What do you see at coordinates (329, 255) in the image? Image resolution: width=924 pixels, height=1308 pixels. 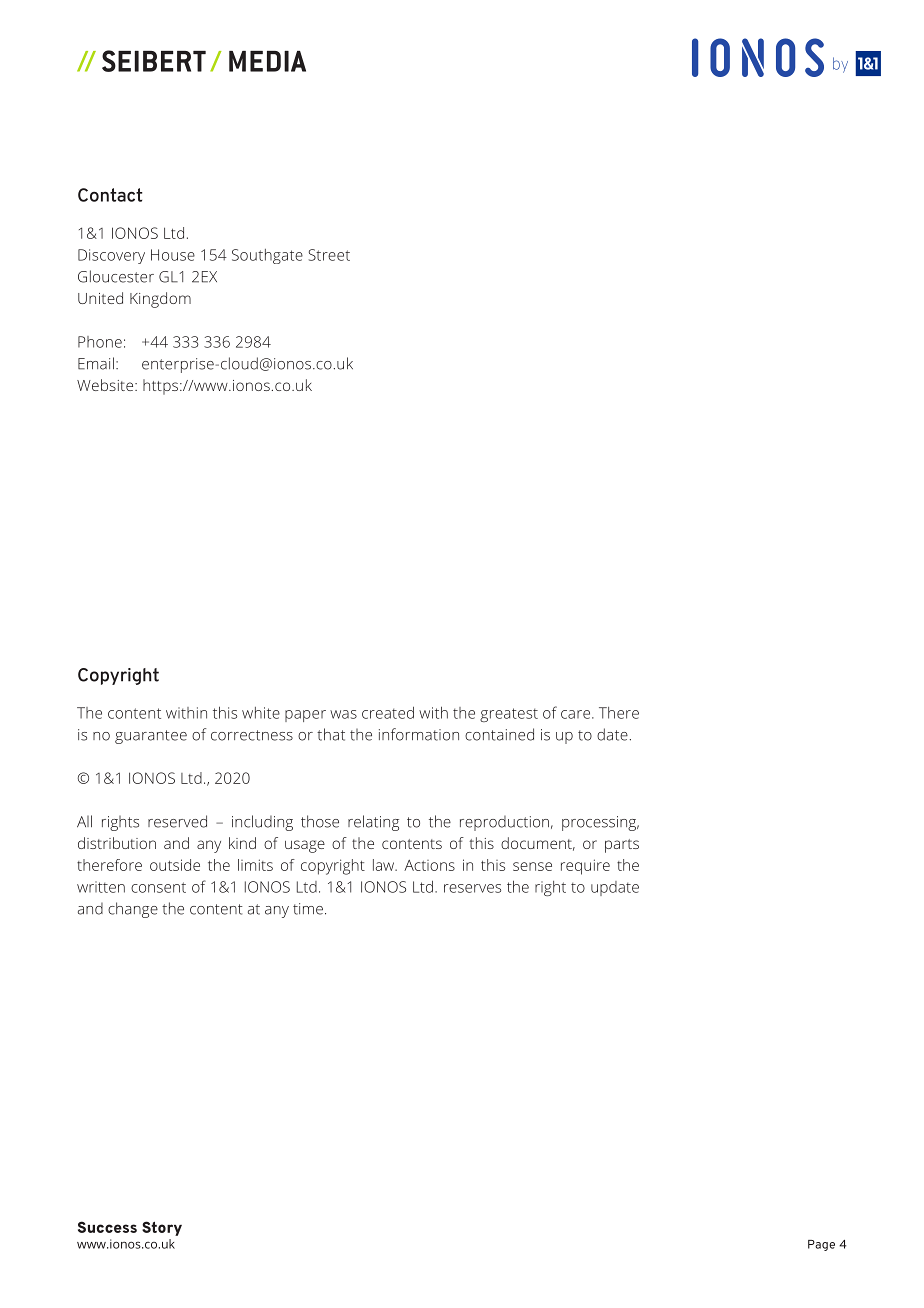 I see `Street` at bounding box center [329, 255].
